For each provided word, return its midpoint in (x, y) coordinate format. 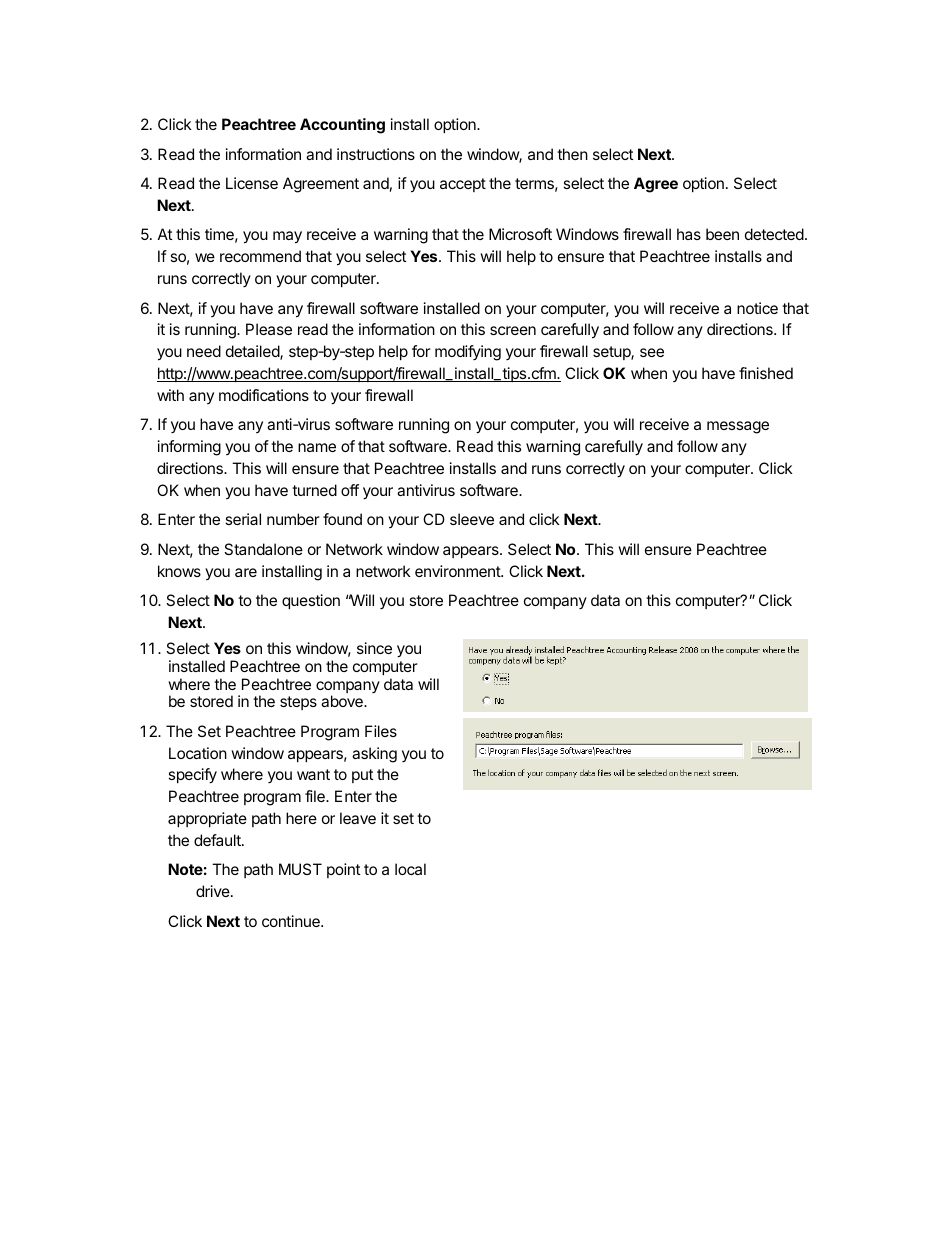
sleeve (472, 519)
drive (214, 891)
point (343, 870)
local (410, 869)
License (252, 183)
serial (243, 519)
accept (463, 185)
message (738, 427)
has (689, 234)
